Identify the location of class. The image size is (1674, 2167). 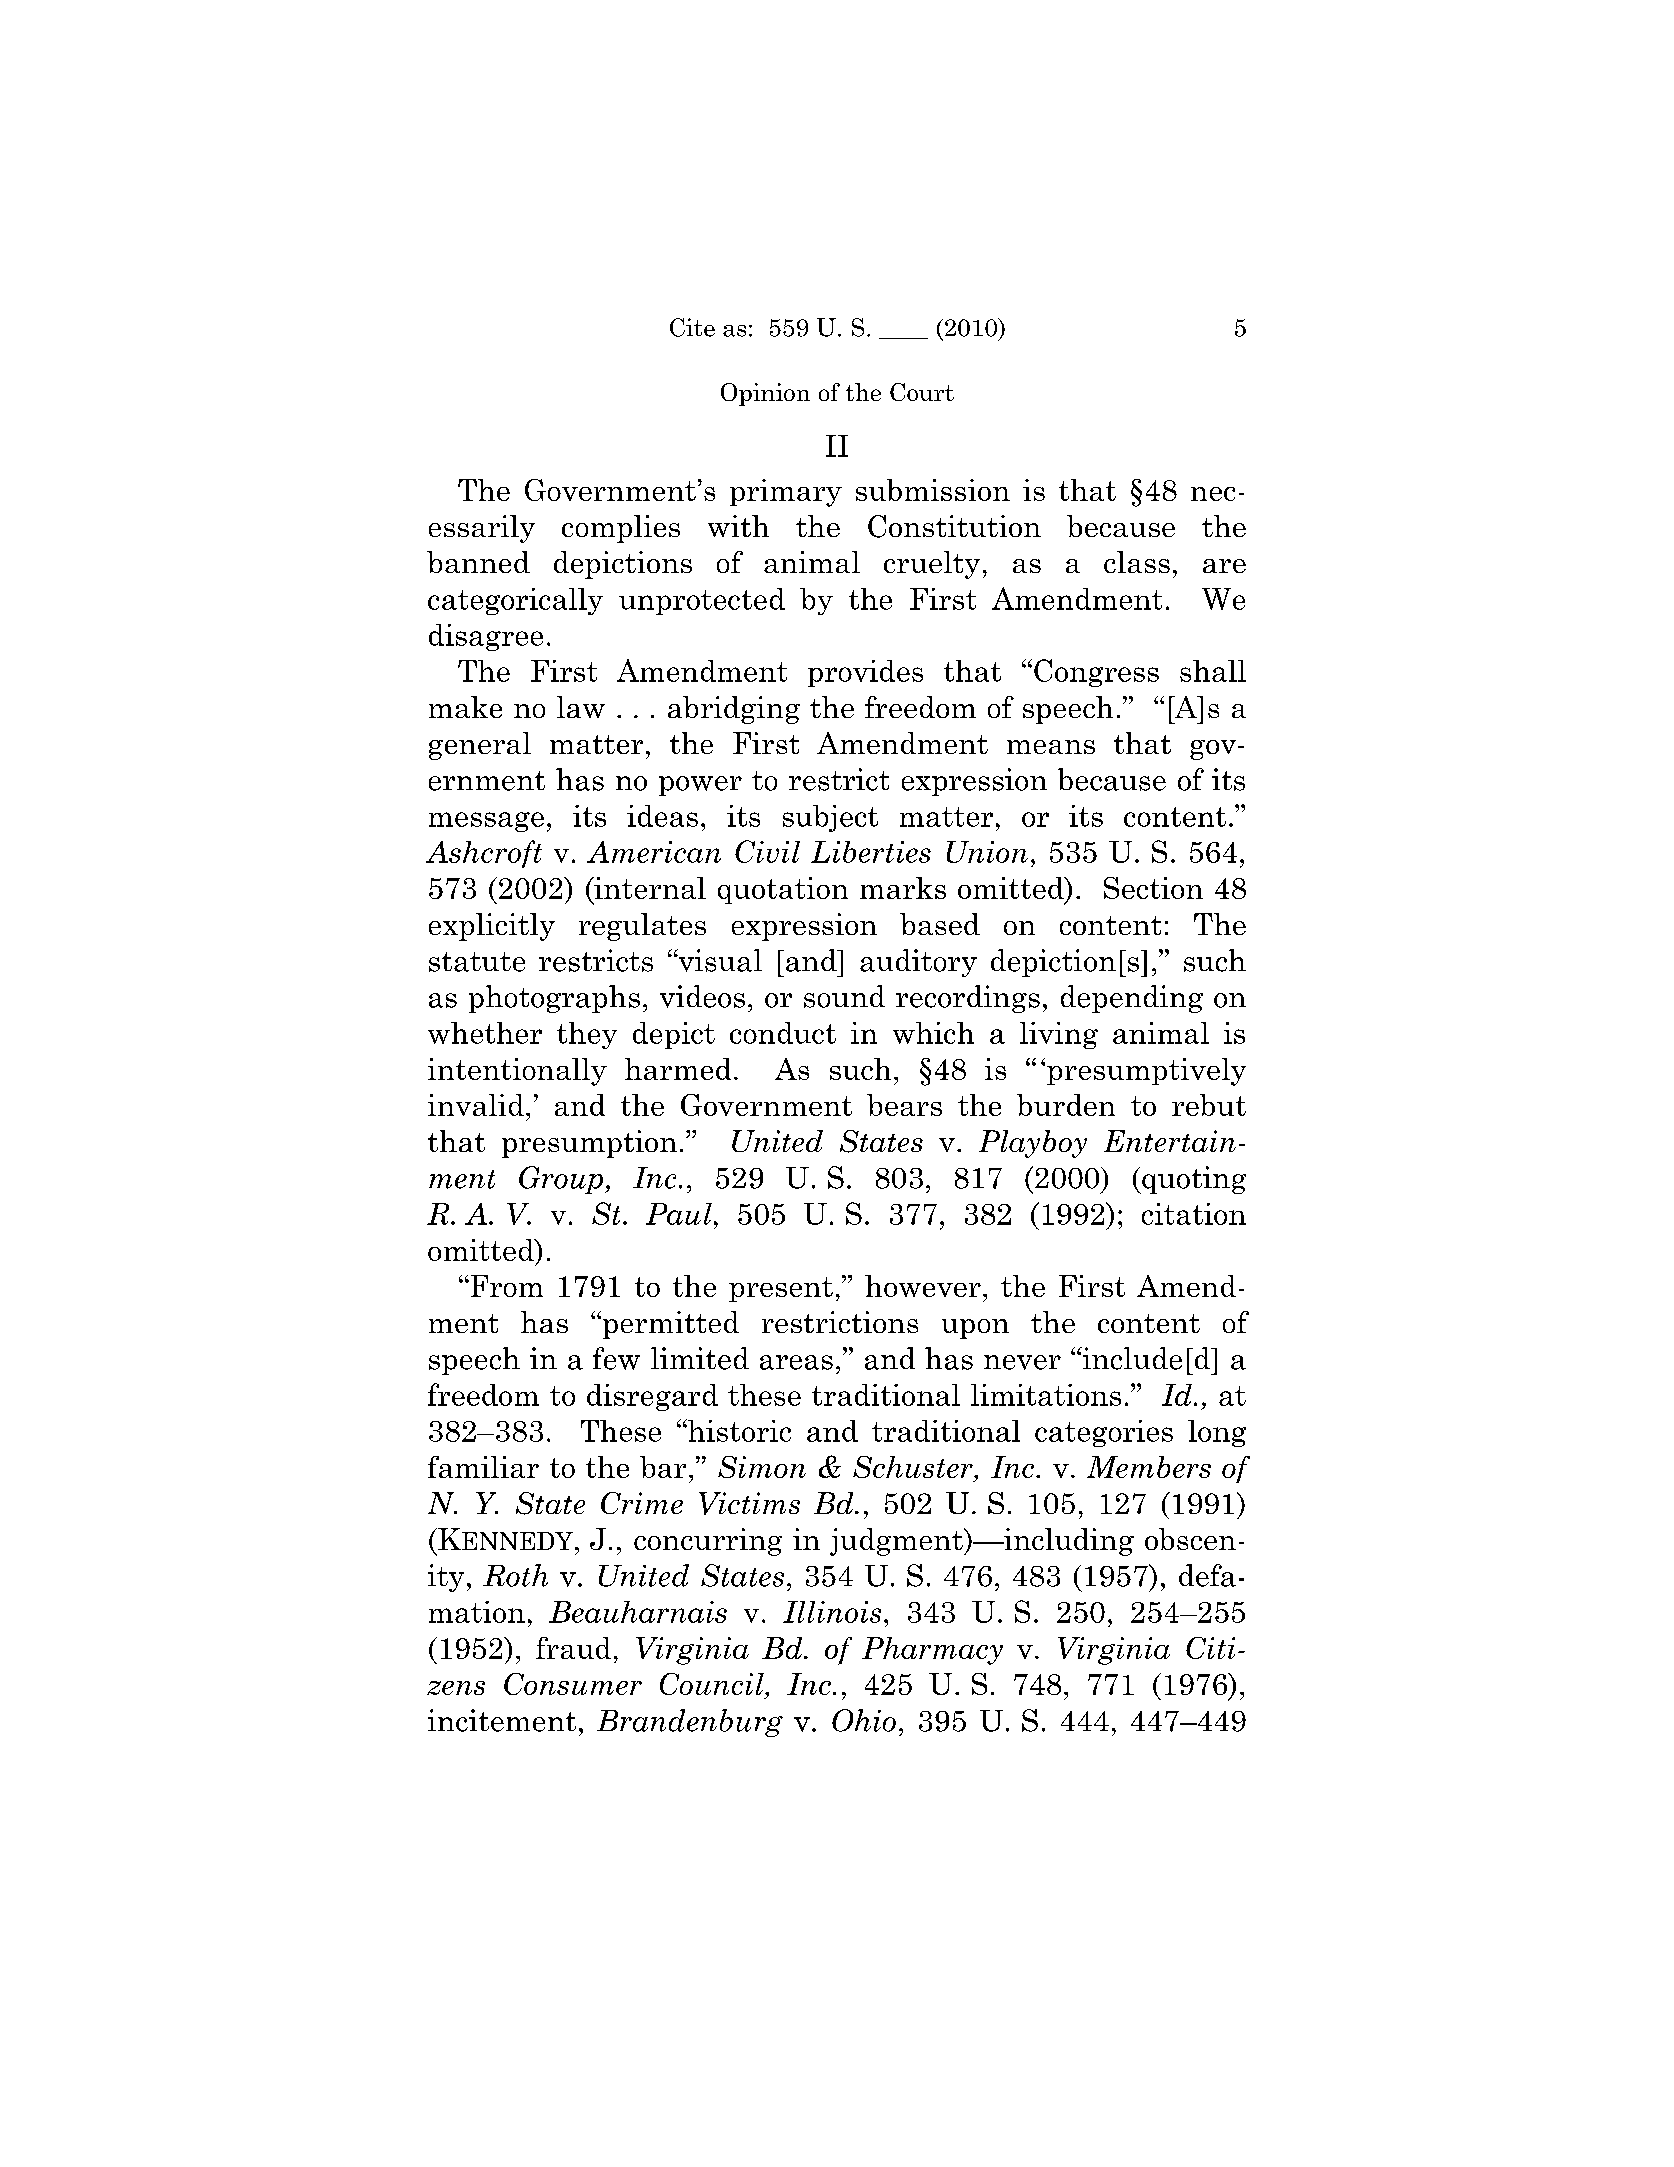
(1137, 562).
